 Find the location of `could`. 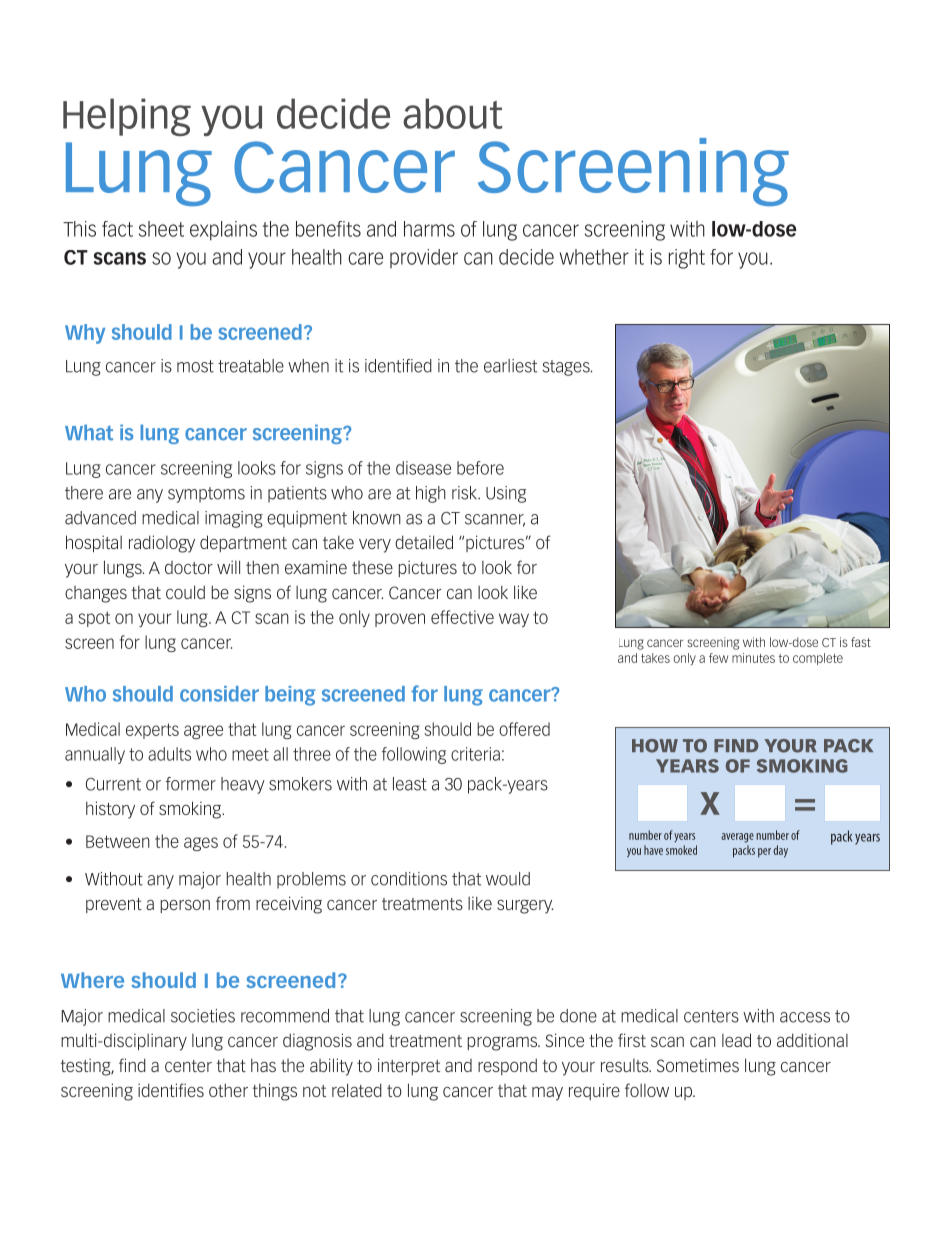

could is located at coordinates (185, 592).
